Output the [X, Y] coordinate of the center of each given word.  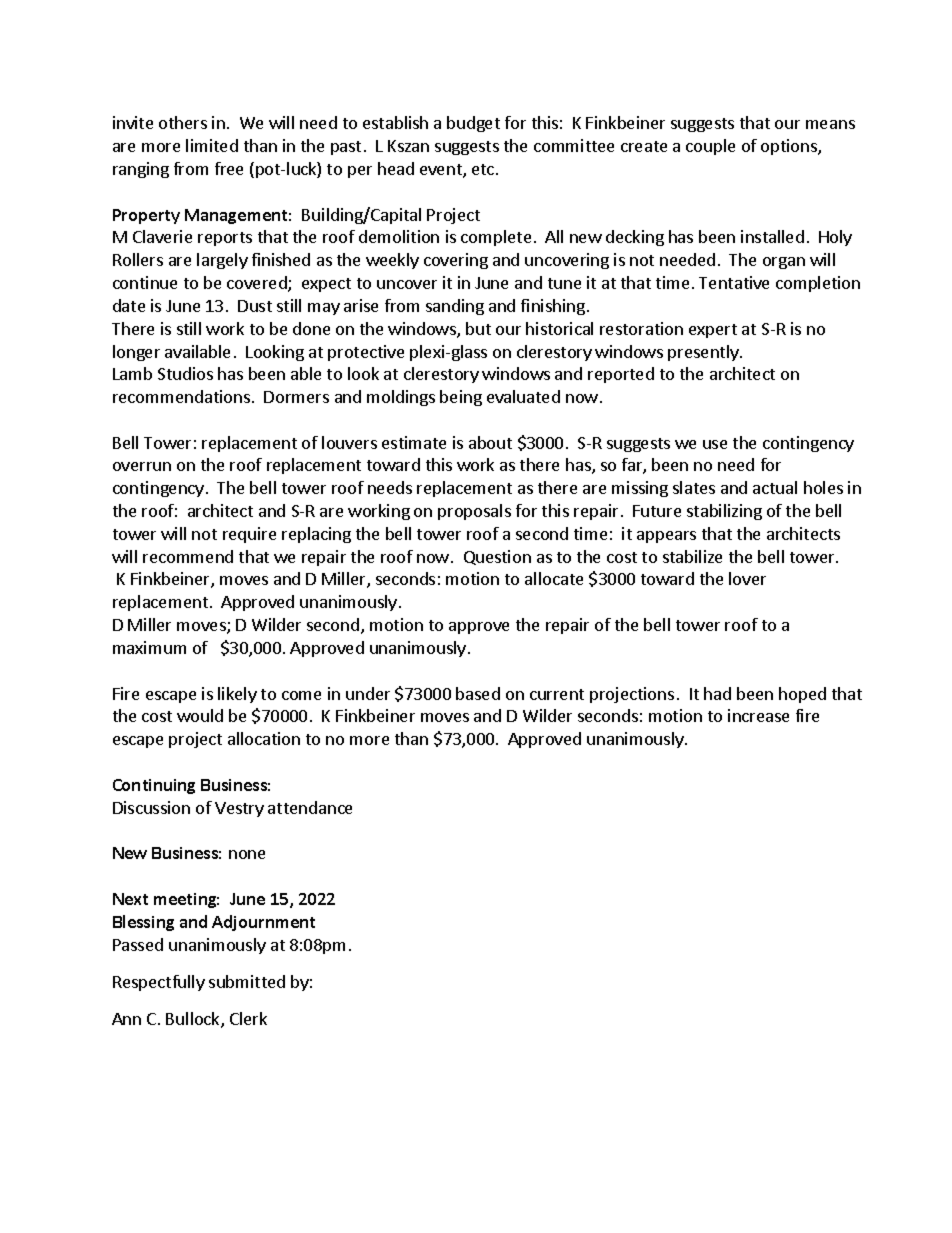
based [478, 693]
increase [758, 715]
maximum [149, 647]
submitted [247, 981]
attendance [310, 807]
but [478, 328]
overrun [142, 466]
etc [483, 169]
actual [775, 487]
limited [212, 145]
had [717, 693]
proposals [474, 512]
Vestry [239, 809]
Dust [255, 306]
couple [710, 147]
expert [713, 331]
